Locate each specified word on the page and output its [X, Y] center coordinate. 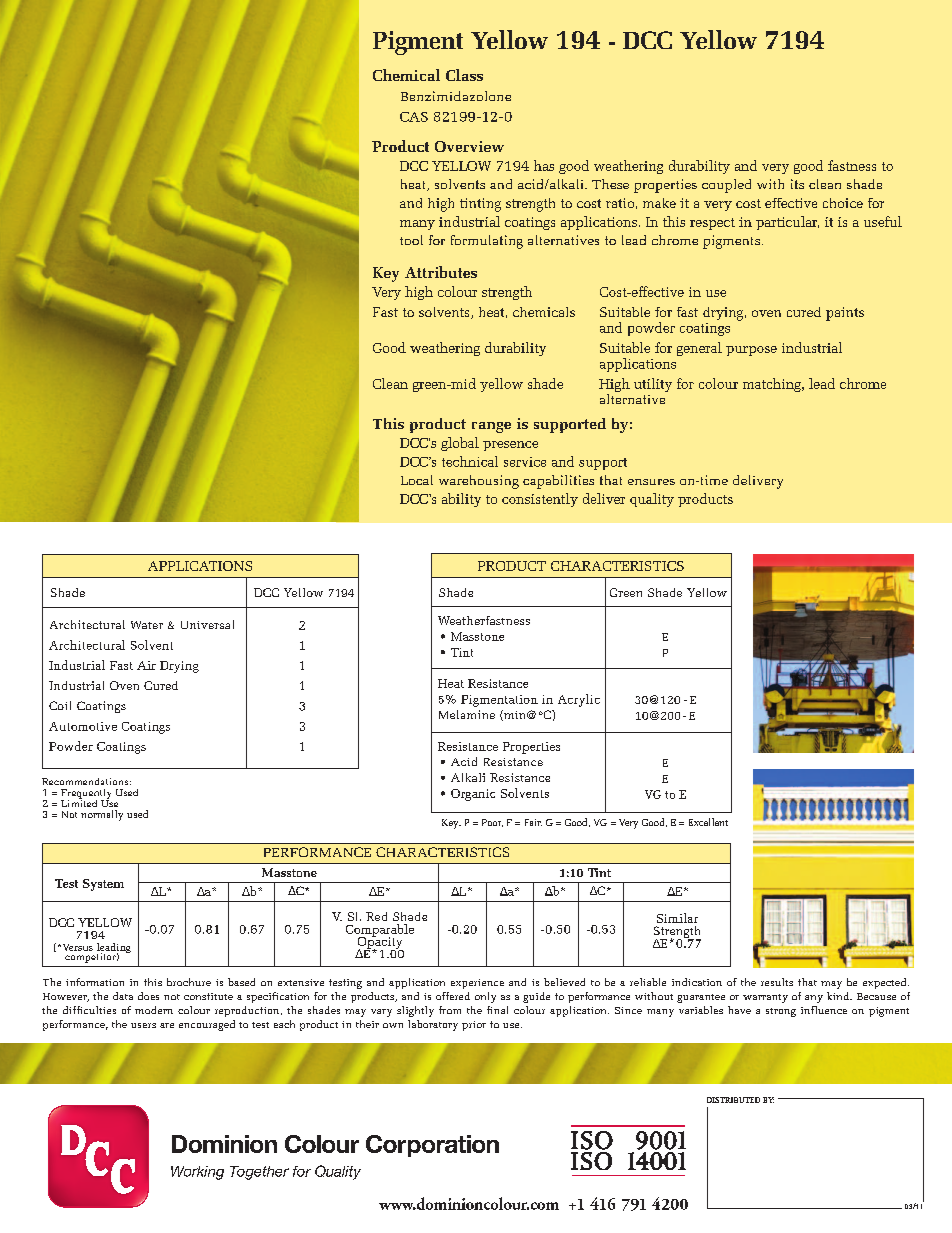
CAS [414, 117]
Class [464, 75]
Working [197, 1173]
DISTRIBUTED [733, 1100]
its [797, 184]
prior [474, 1026]
